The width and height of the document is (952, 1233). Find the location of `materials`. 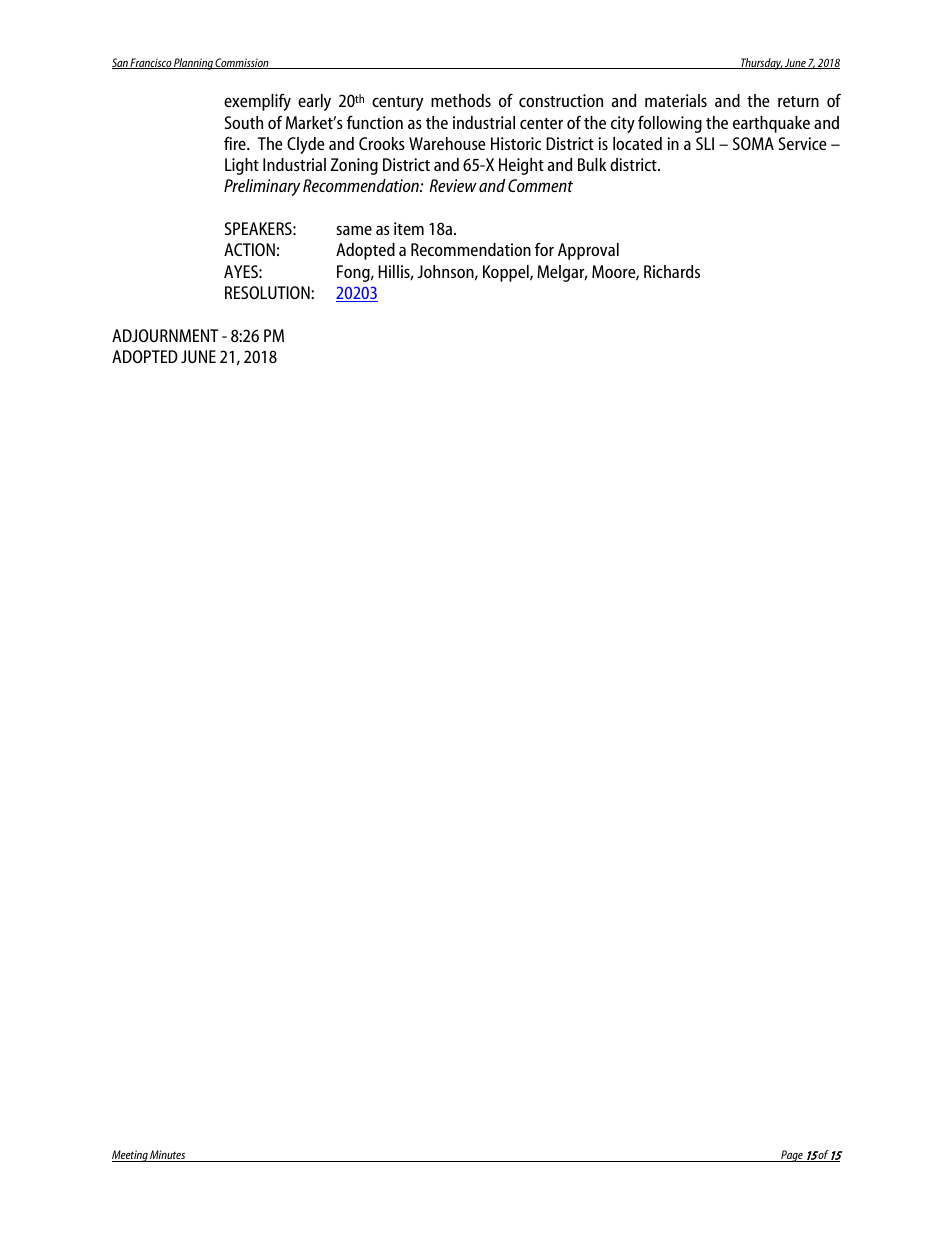

materials is located at coordinates (676, 100).
